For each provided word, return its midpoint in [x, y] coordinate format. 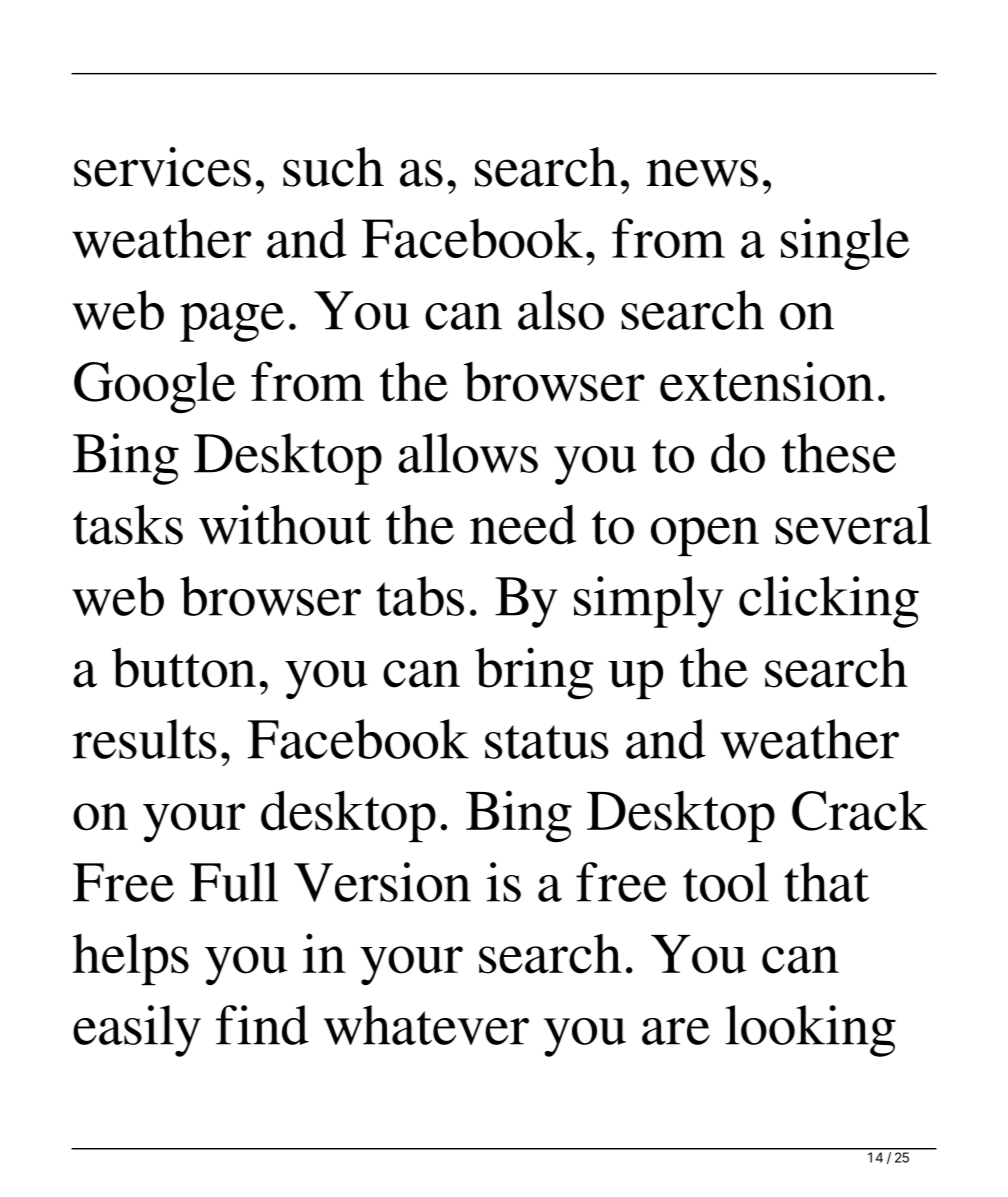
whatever [426, 1025]
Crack [860, 810]
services [162, 167]
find [262, 1025]
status [547, 742]
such [333, 167]
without [285, 524]
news [702, 173]
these [839, 453]
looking [810, 1031]
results [145, 739]
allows [468, 453]
